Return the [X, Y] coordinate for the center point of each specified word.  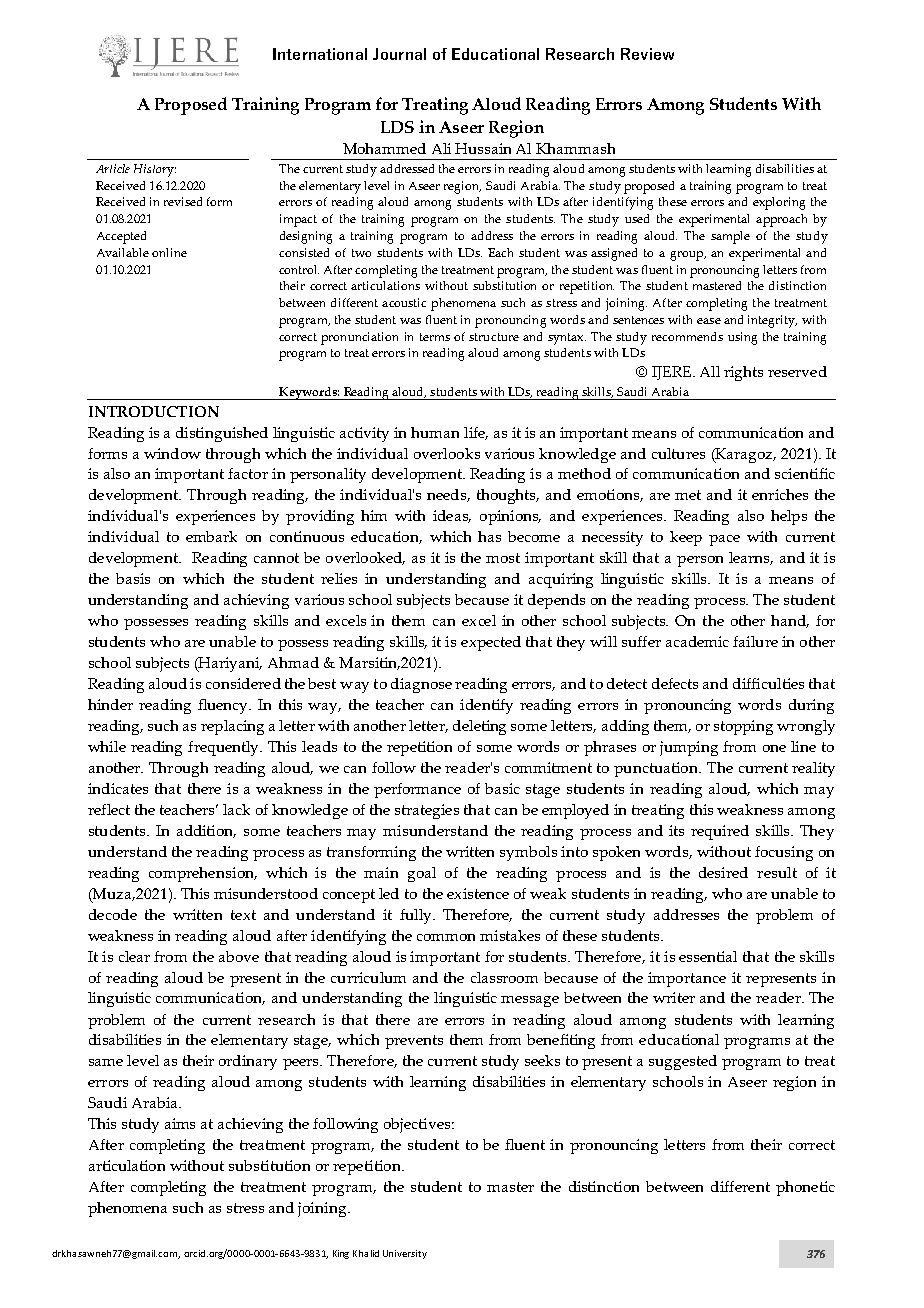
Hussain [483, 148]
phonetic [805, 1188]
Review [647, 54]
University [405, 1254]
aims [180, 1123]
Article [113, 168]
